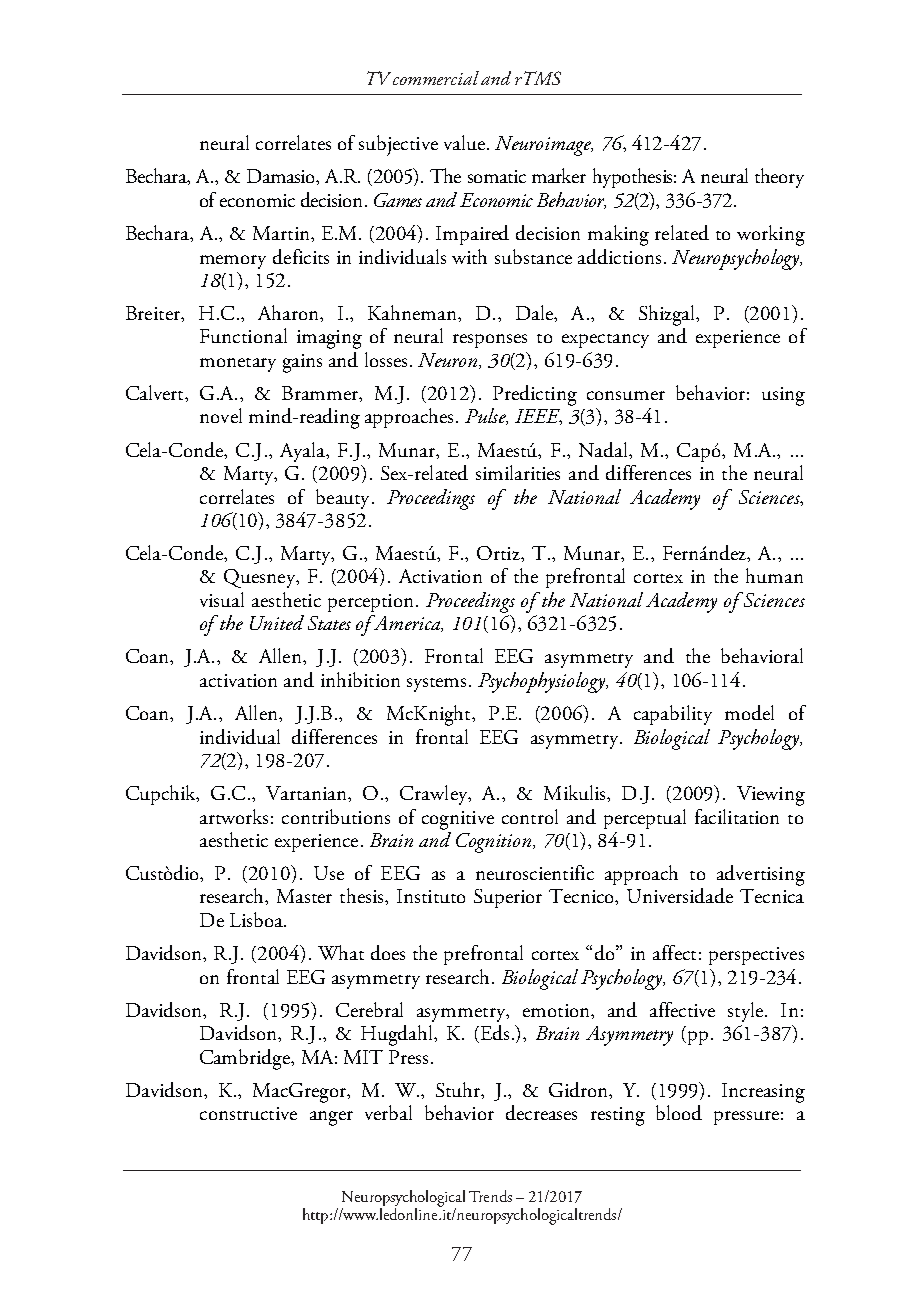  I want to click on using, so click(783, 396).
